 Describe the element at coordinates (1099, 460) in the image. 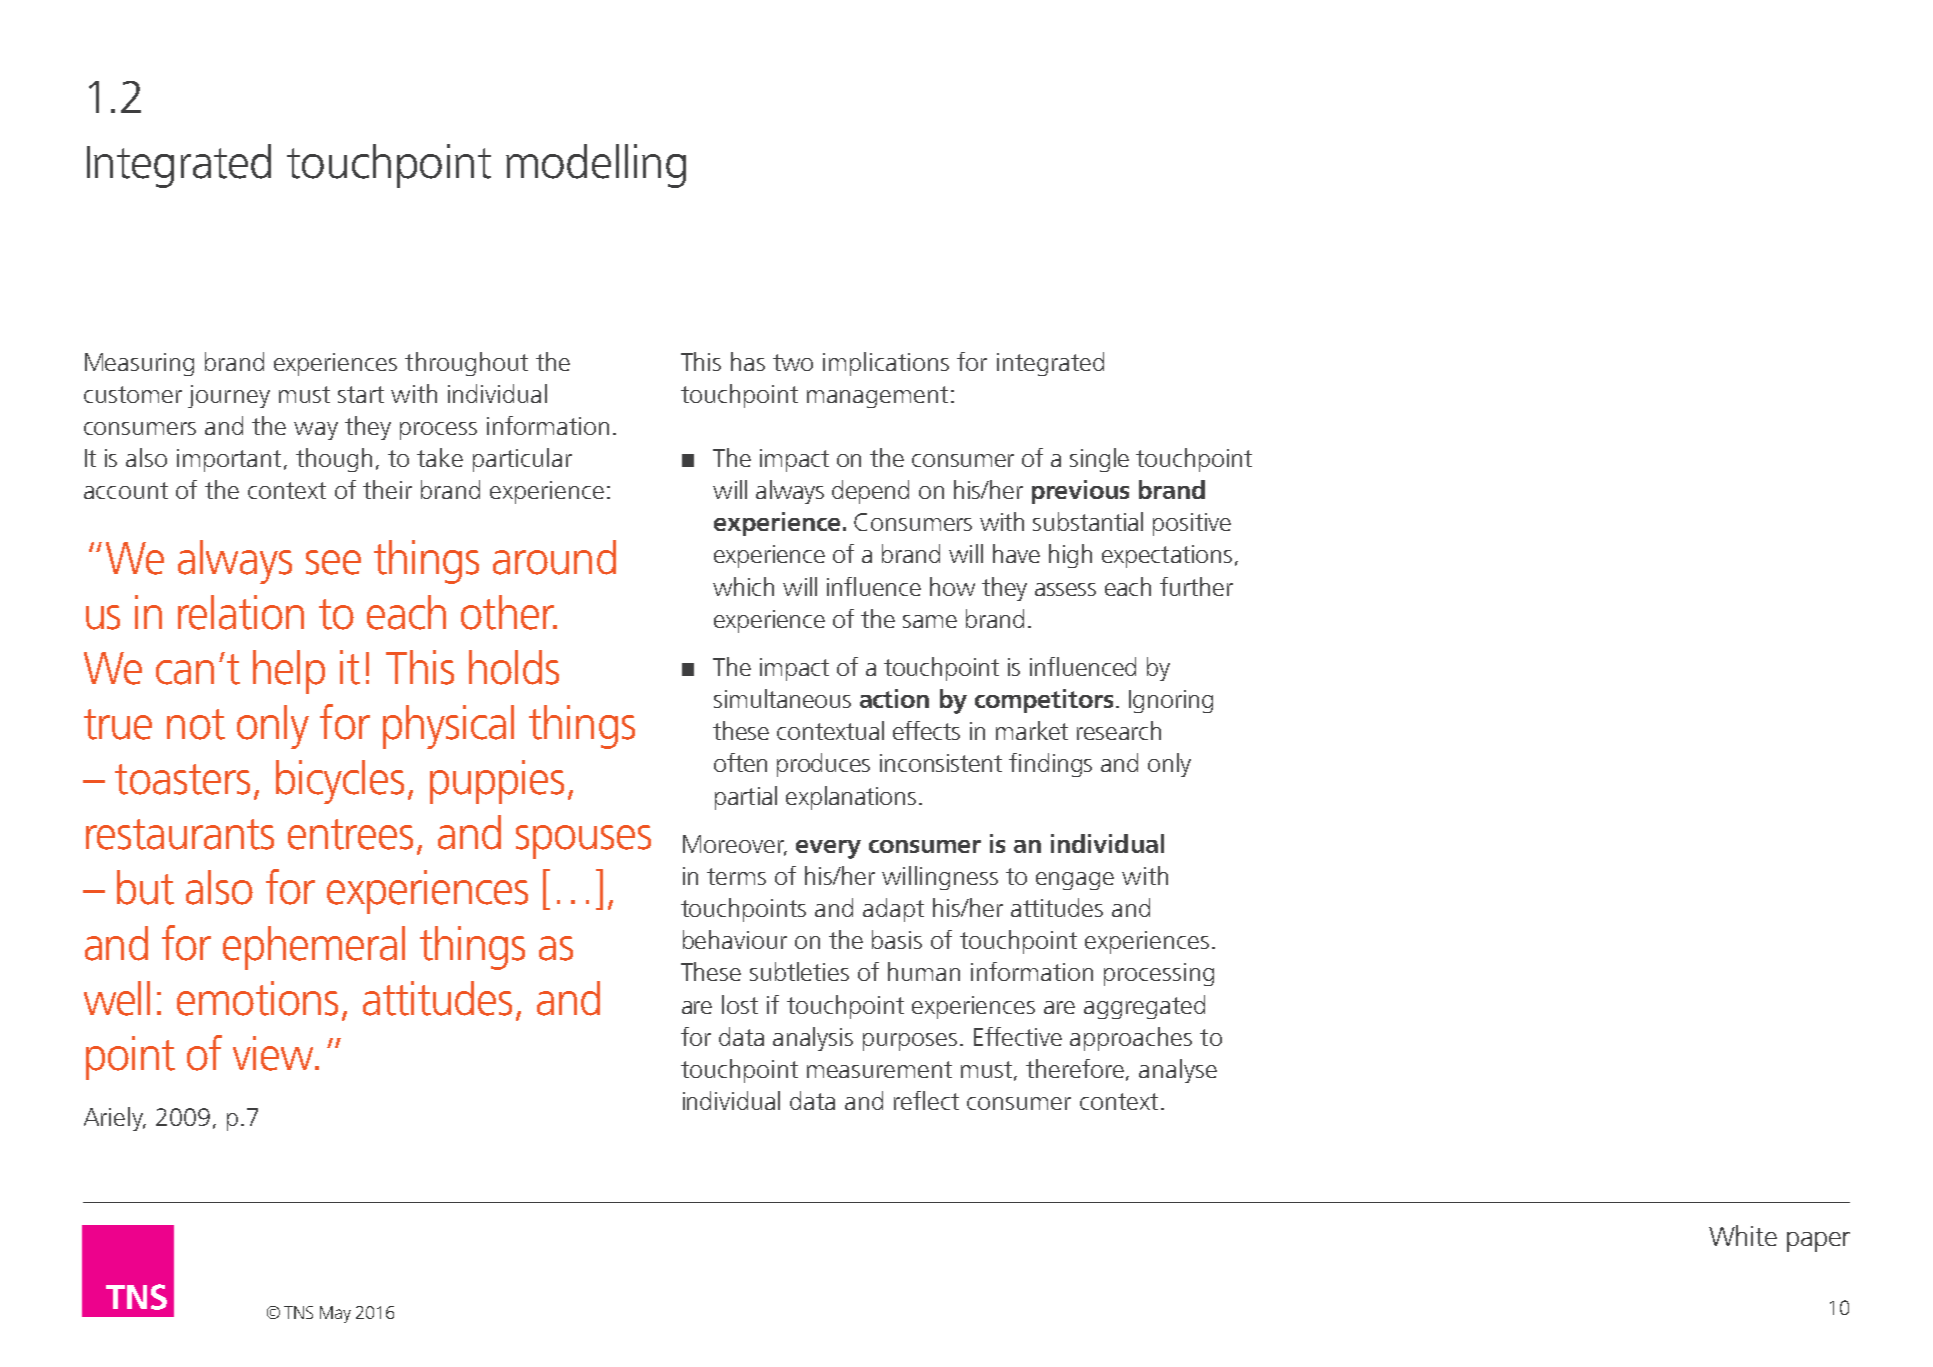

I see `single` at that location.
